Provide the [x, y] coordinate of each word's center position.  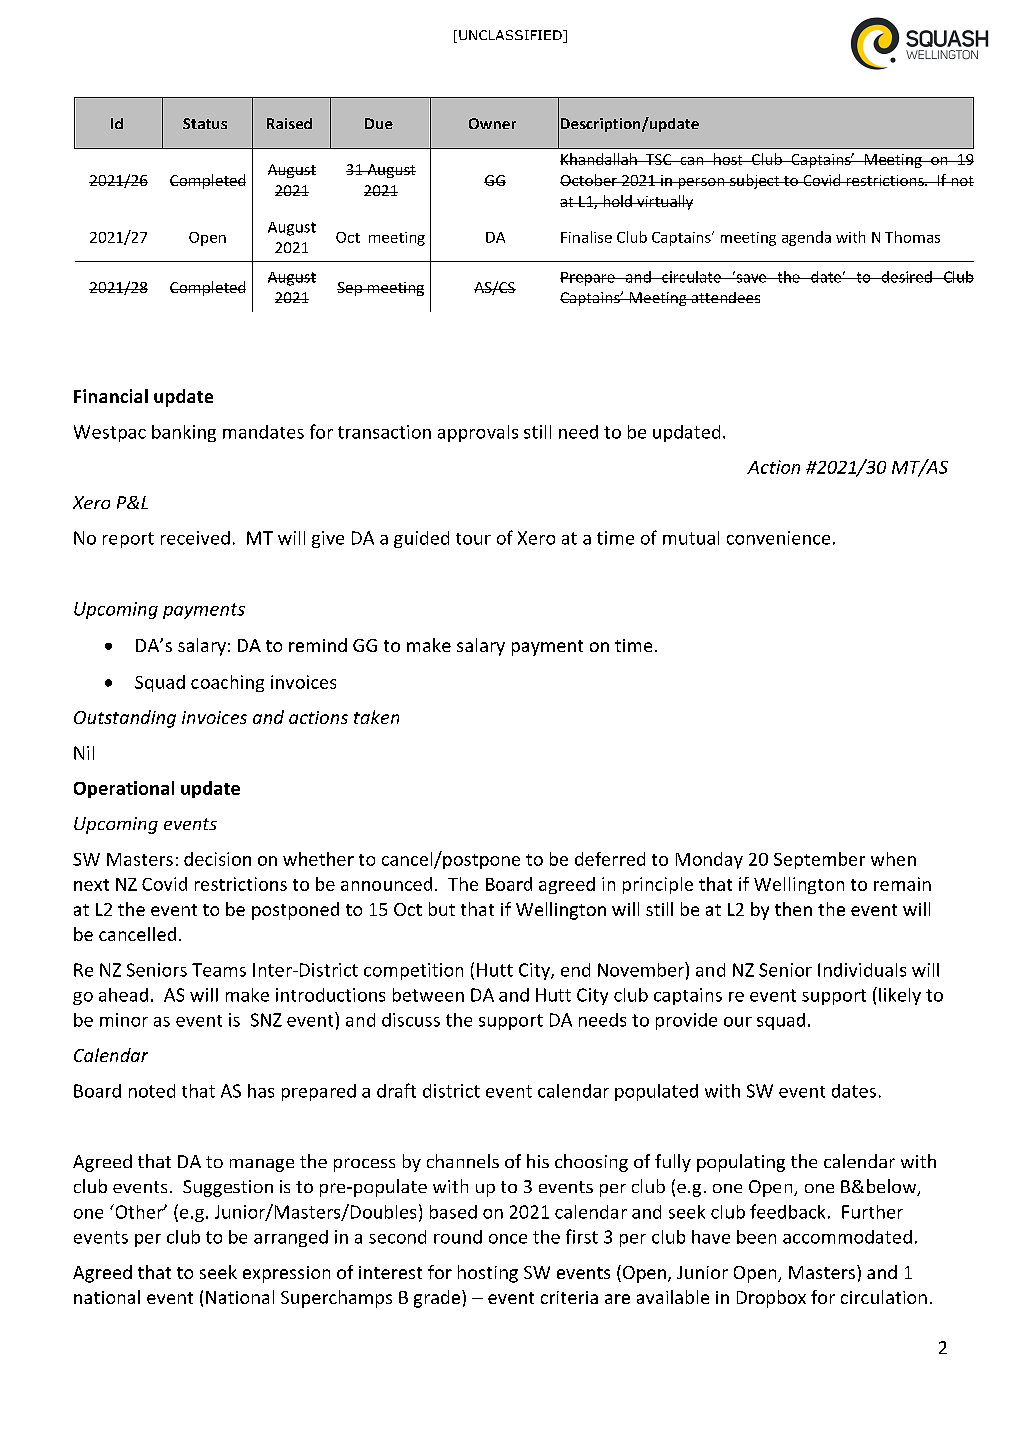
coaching [227, 683]
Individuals [862, 970]
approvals [478, 433]
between [428, 995]
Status [205, 123]
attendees [724, 297]
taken [376, 717]
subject [755, 181]
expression [286, 1274]
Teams [219, 970]
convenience [778, 538]
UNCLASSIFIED [511, 36]
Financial [111, 396]
